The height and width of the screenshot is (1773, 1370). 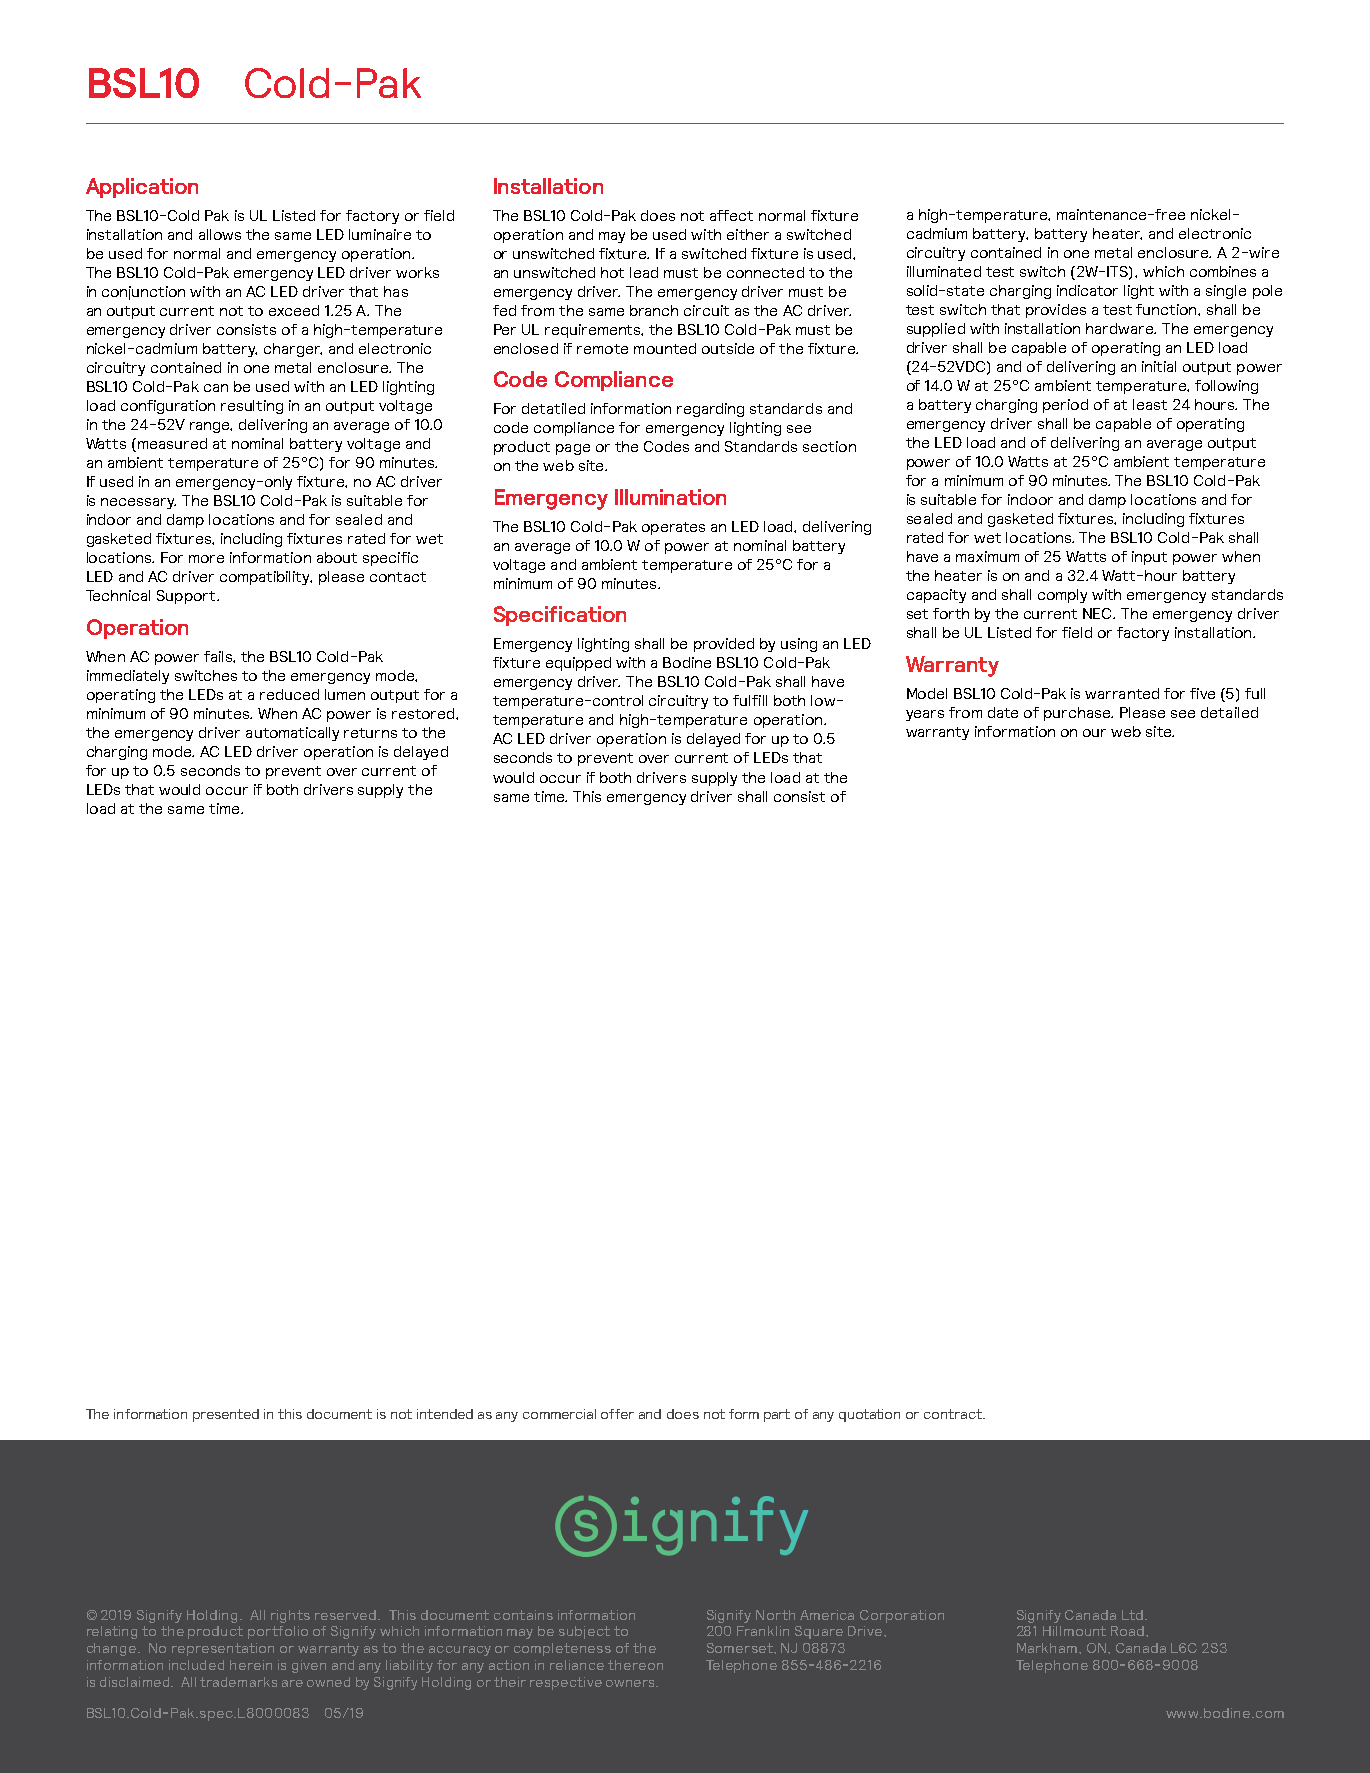 I want to click on fulfill, so click(x=750, y=700).
